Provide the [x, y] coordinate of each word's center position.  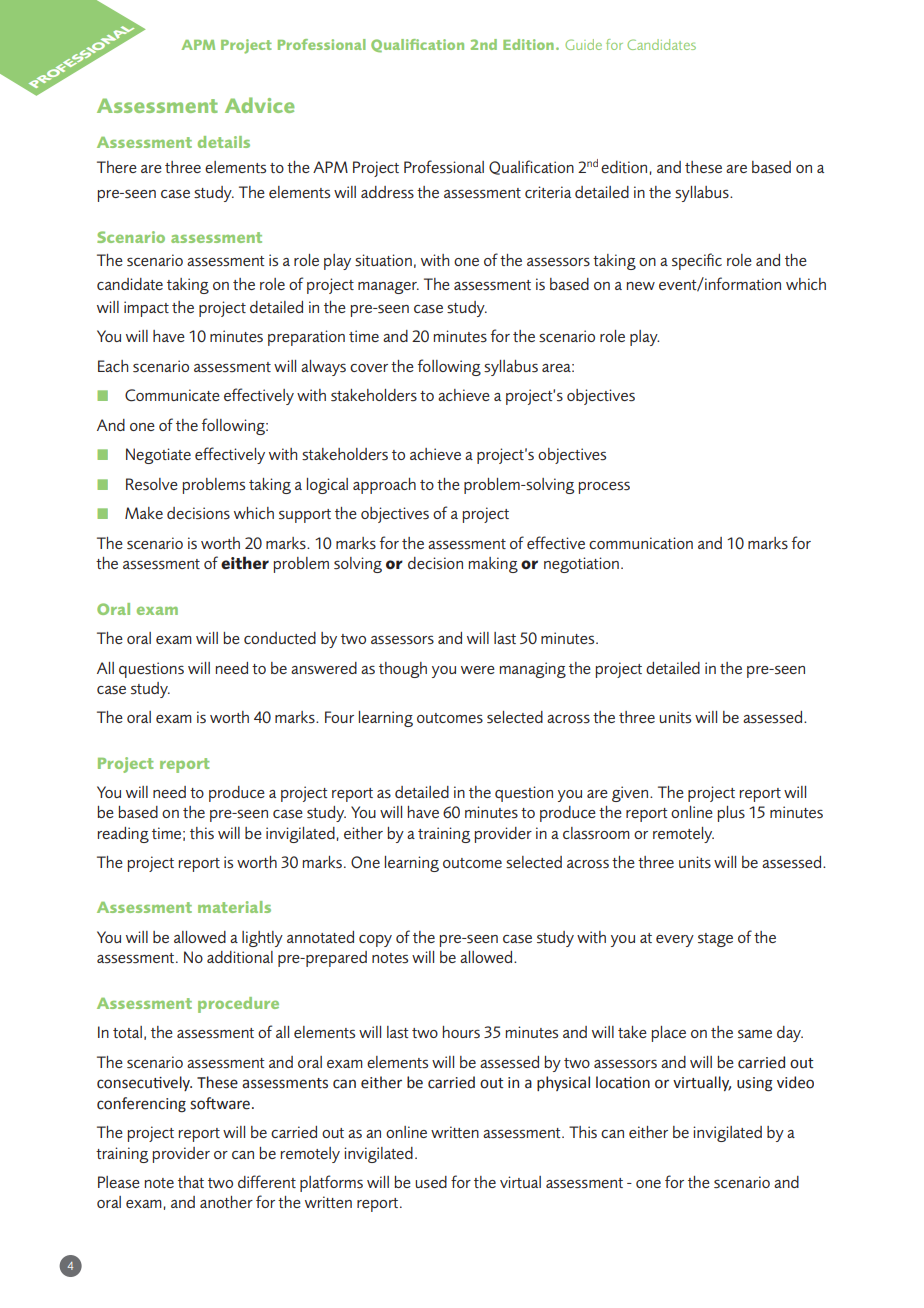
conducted [280, 638]
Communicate [172, 395]
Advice [259, 105]
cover [369, 368]
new [641, 286]
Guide [583, 44]
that [191, 1182]
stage [715, 940]
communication [641, 543]
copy [375, 941]
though [403, 670]
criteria [548, 192]
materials [234, 907]
